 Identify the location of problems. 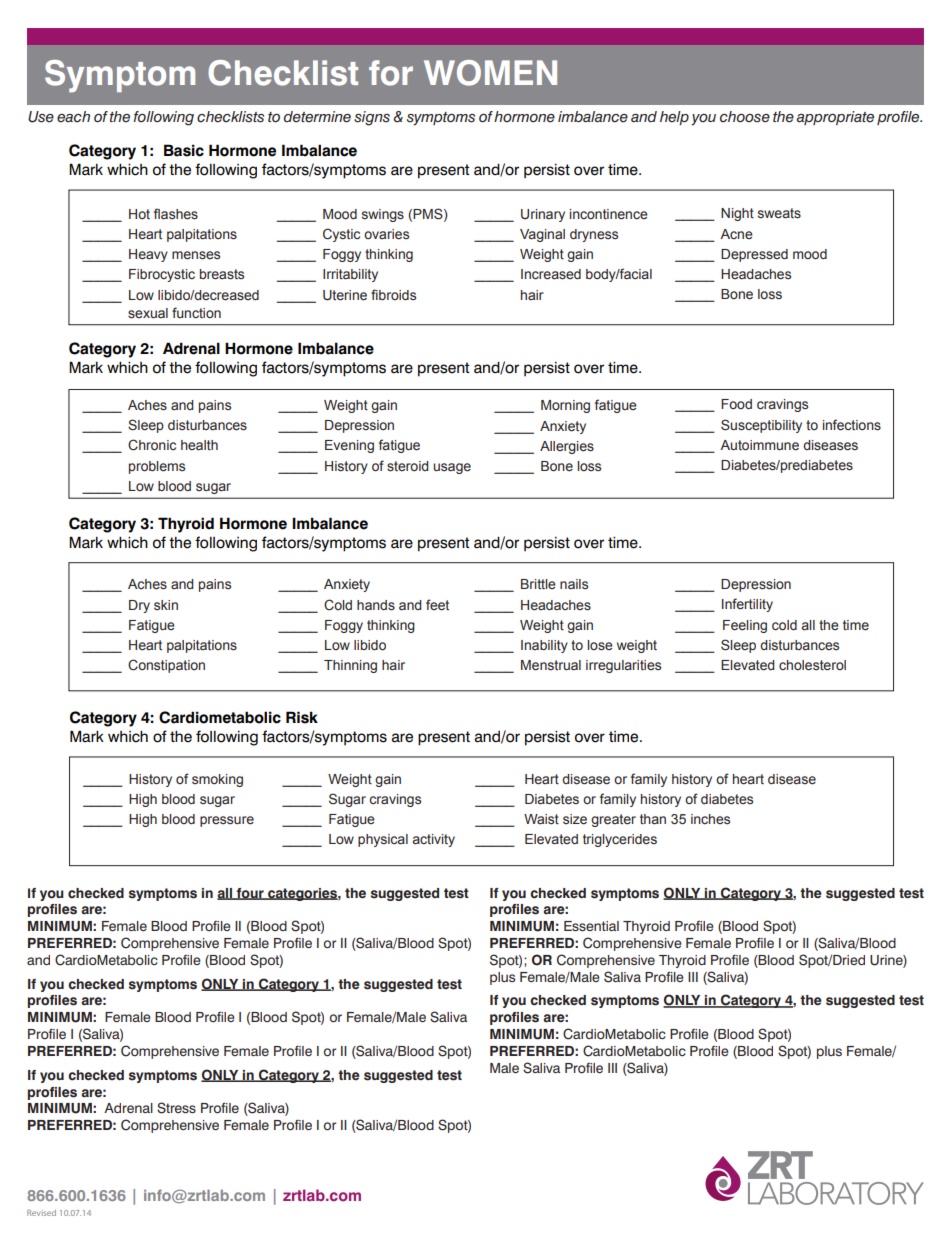
(157, 467).
